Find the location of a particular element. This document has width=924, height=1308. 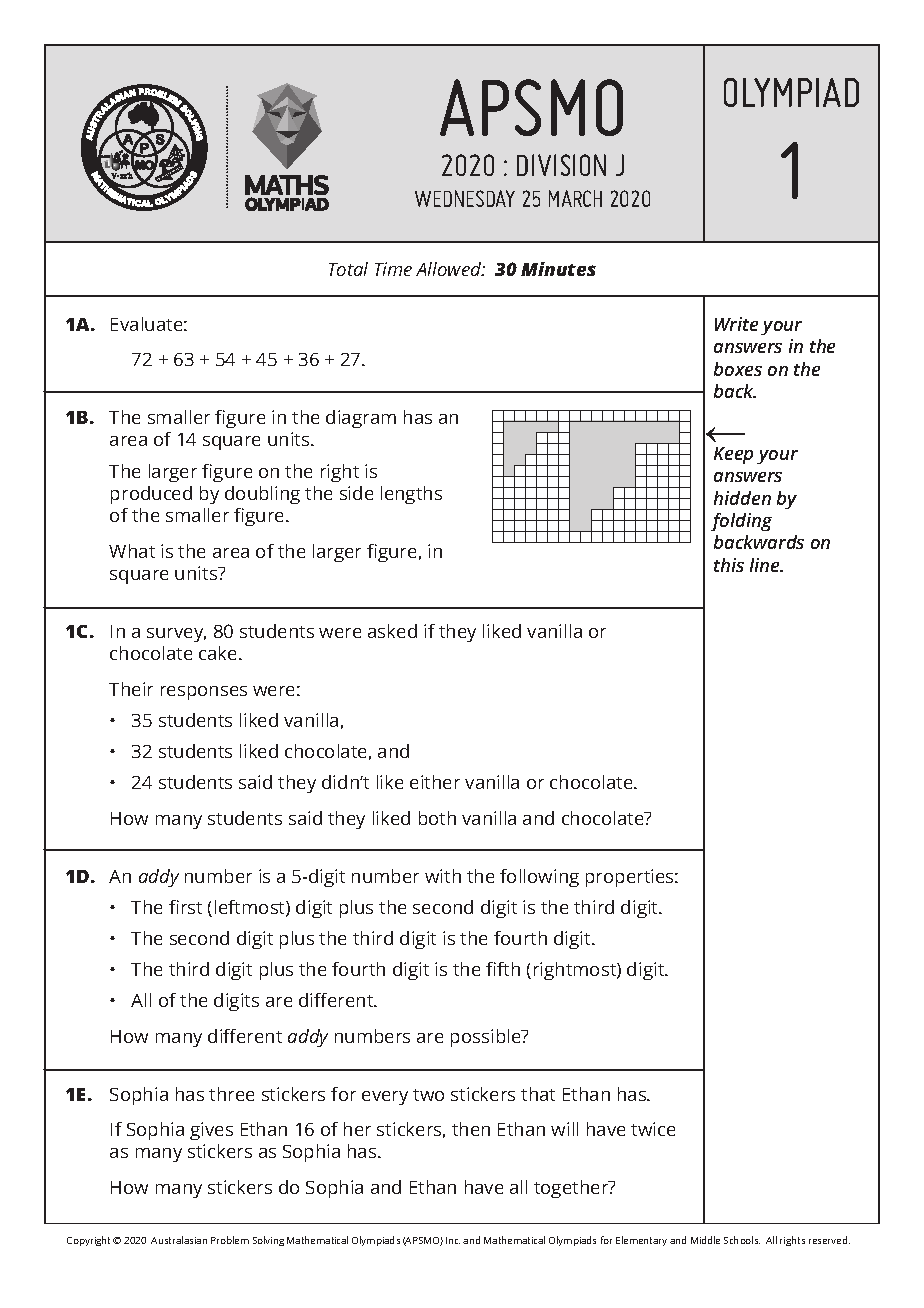

responses is located at coordinates (204, 693).
